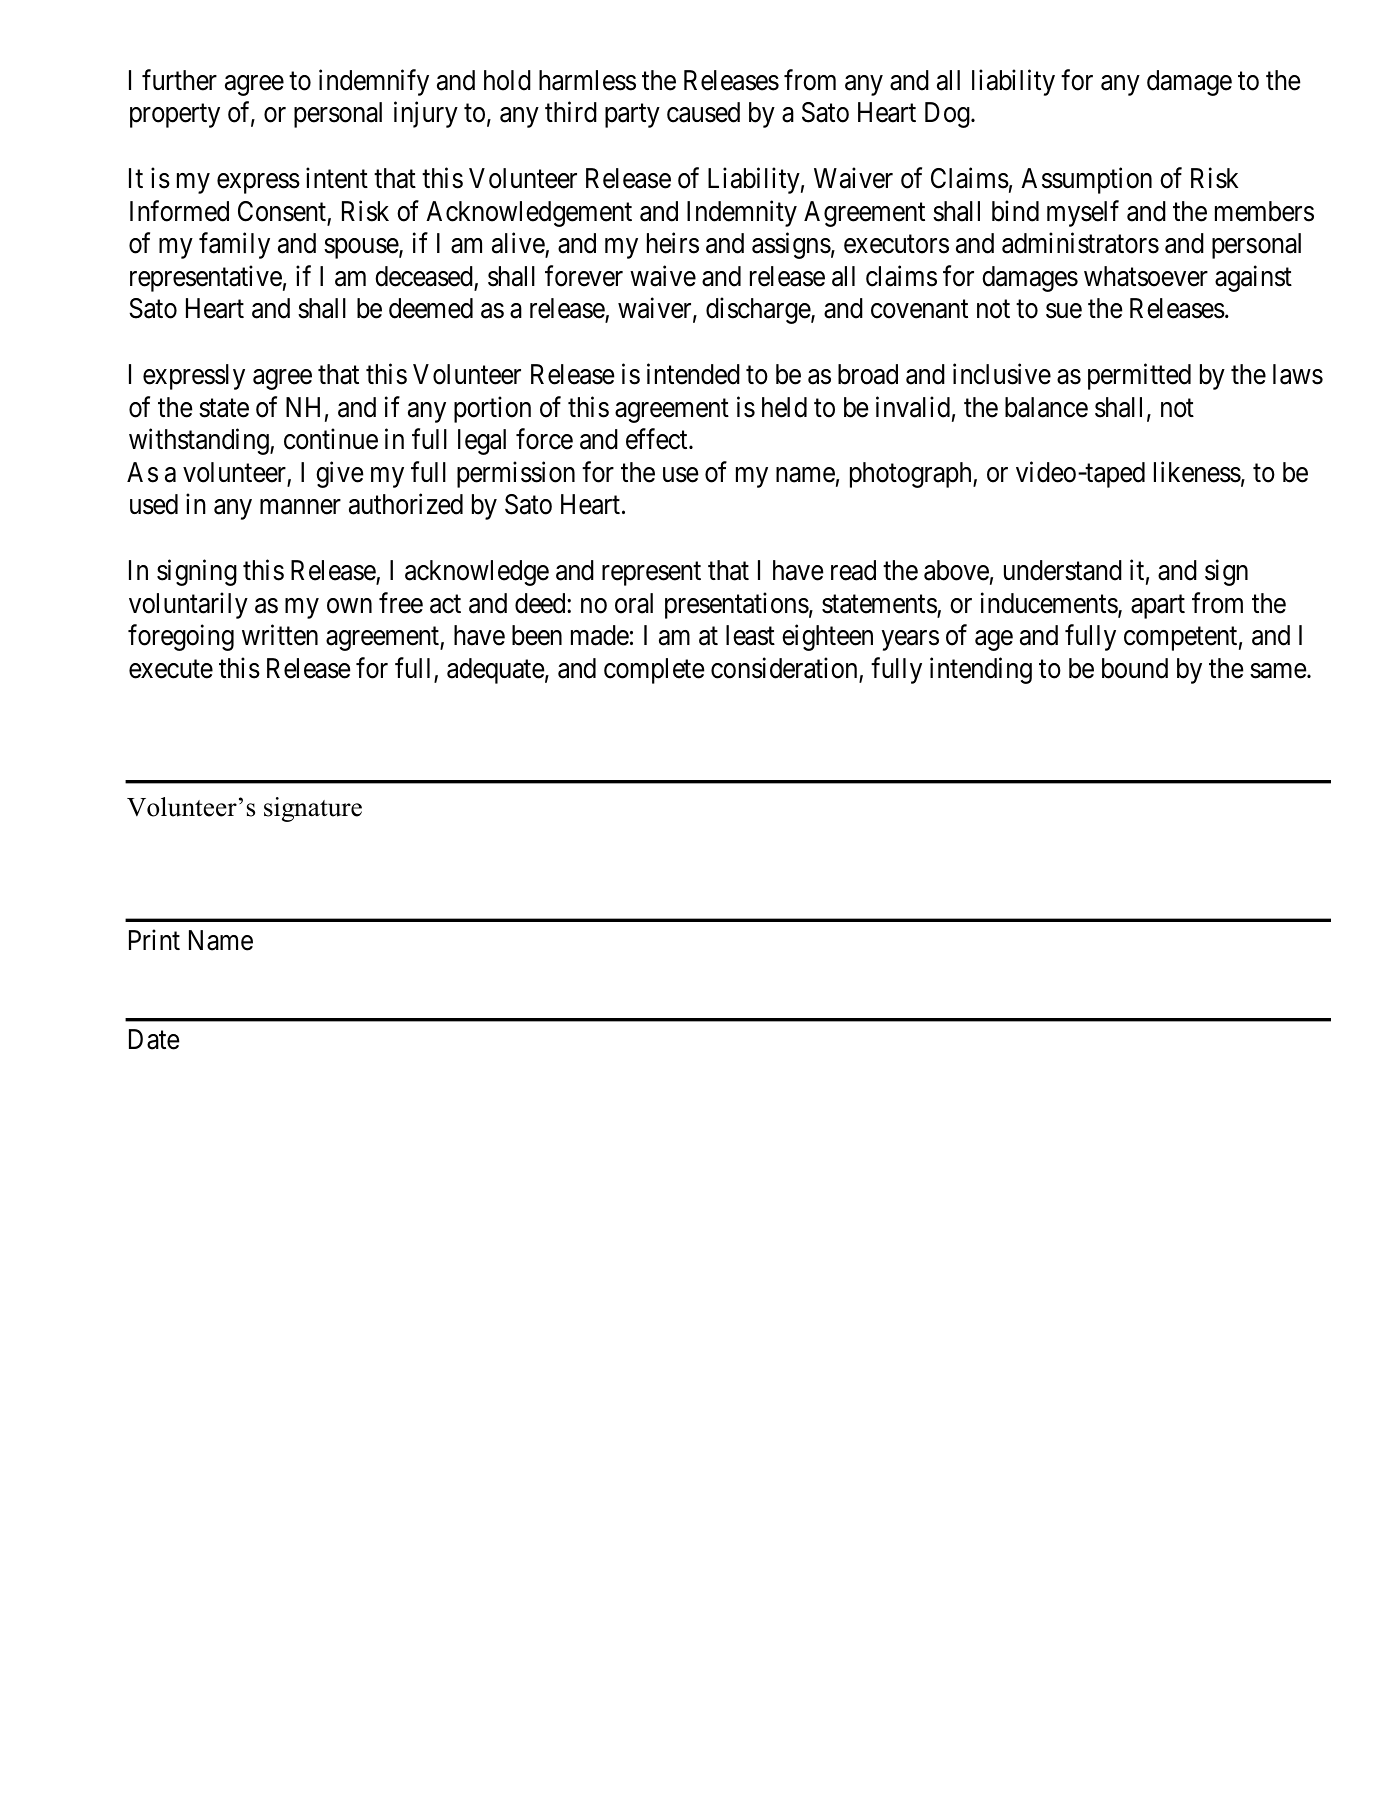 This page has height=1801, width=1392. What do you see at coordinates (154, 1039) in the page?
I see `Date` at bounding box center [154, 1039].
